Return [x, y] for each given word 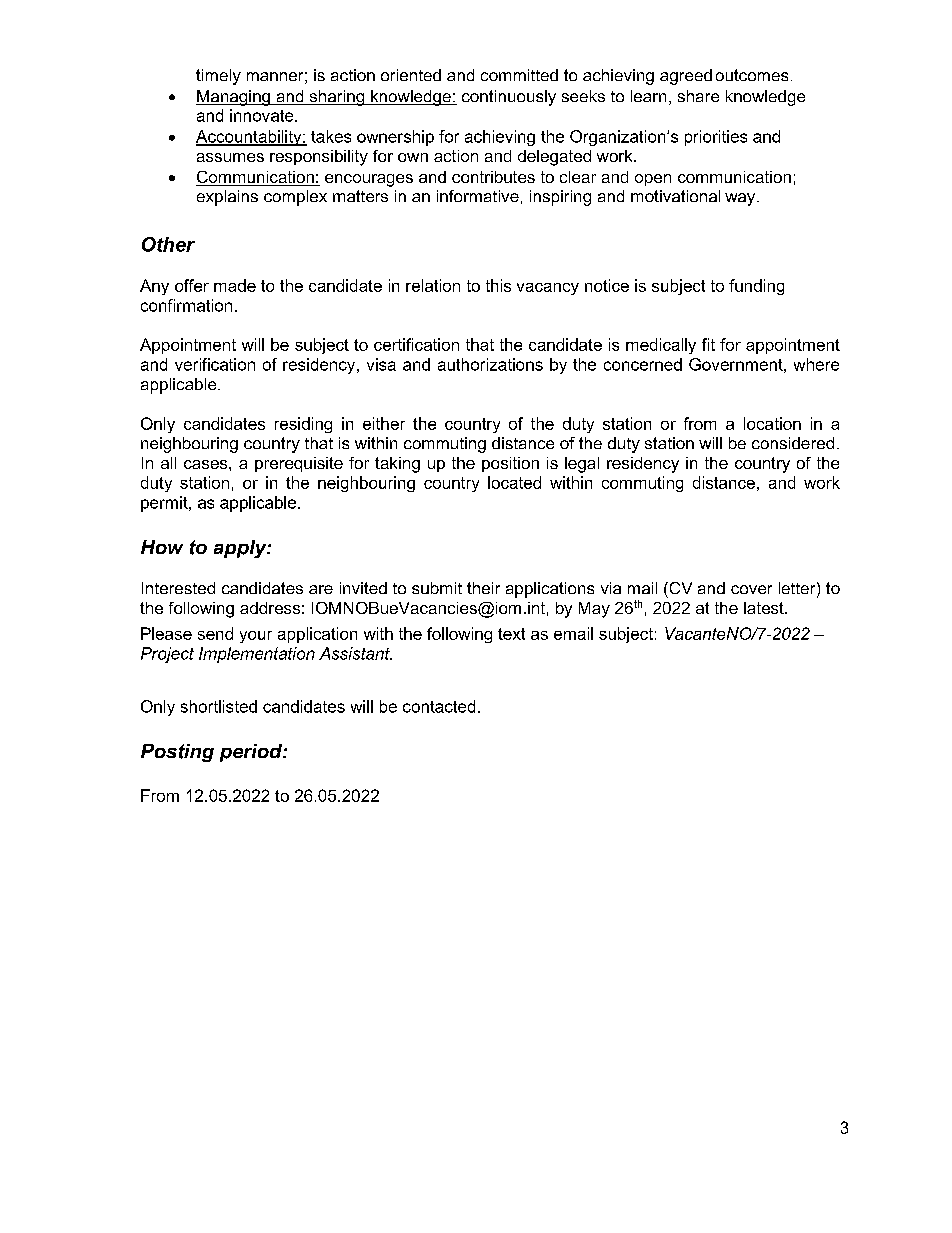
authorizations [490, 364]
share [698, 96]
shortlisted [219, 706]
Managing [234, 98]
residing [303, 425]
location [772, 423]
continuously [509, 98]
